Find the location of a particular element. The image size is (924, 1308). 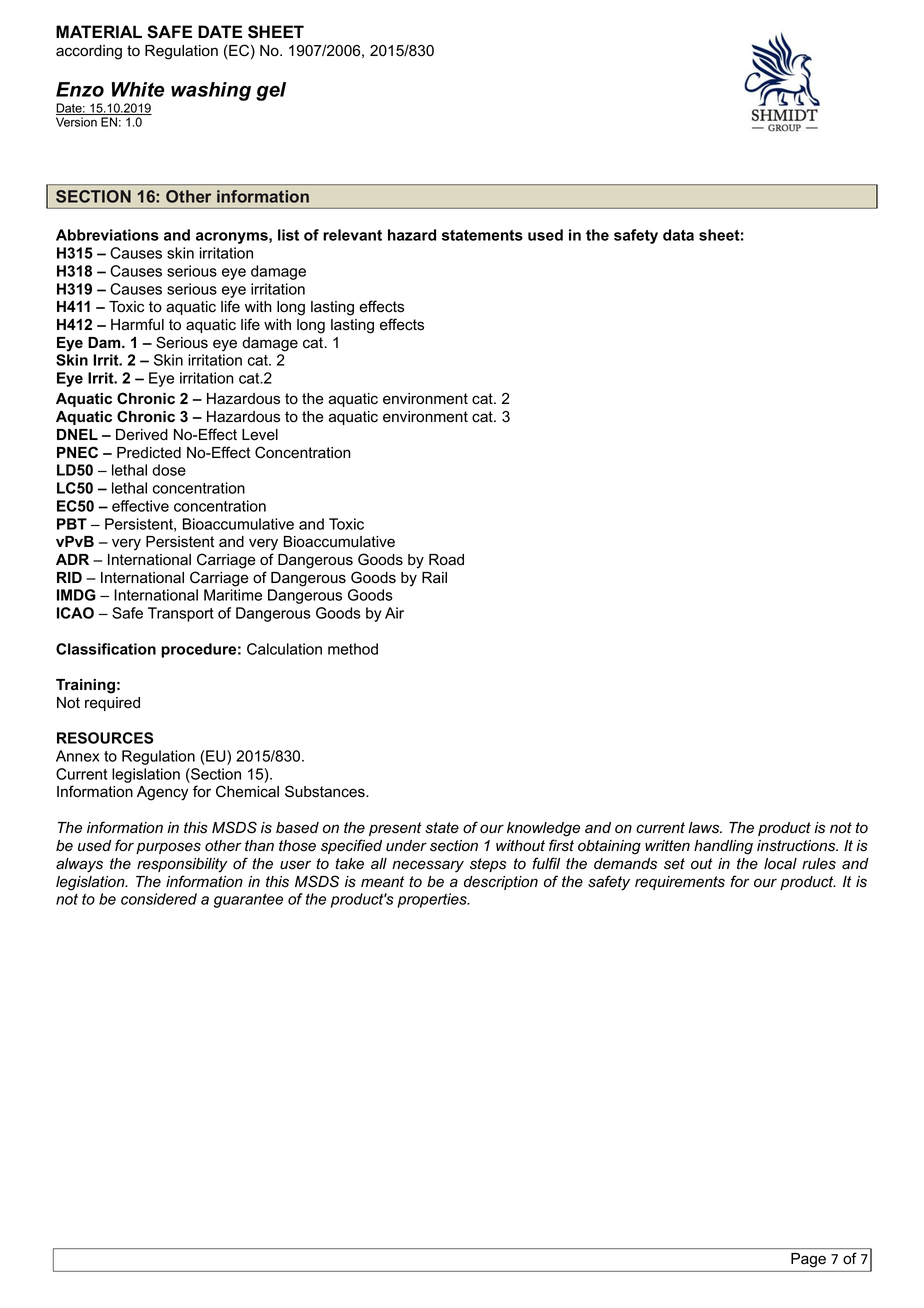

data is located at coordinates (678, 235).
